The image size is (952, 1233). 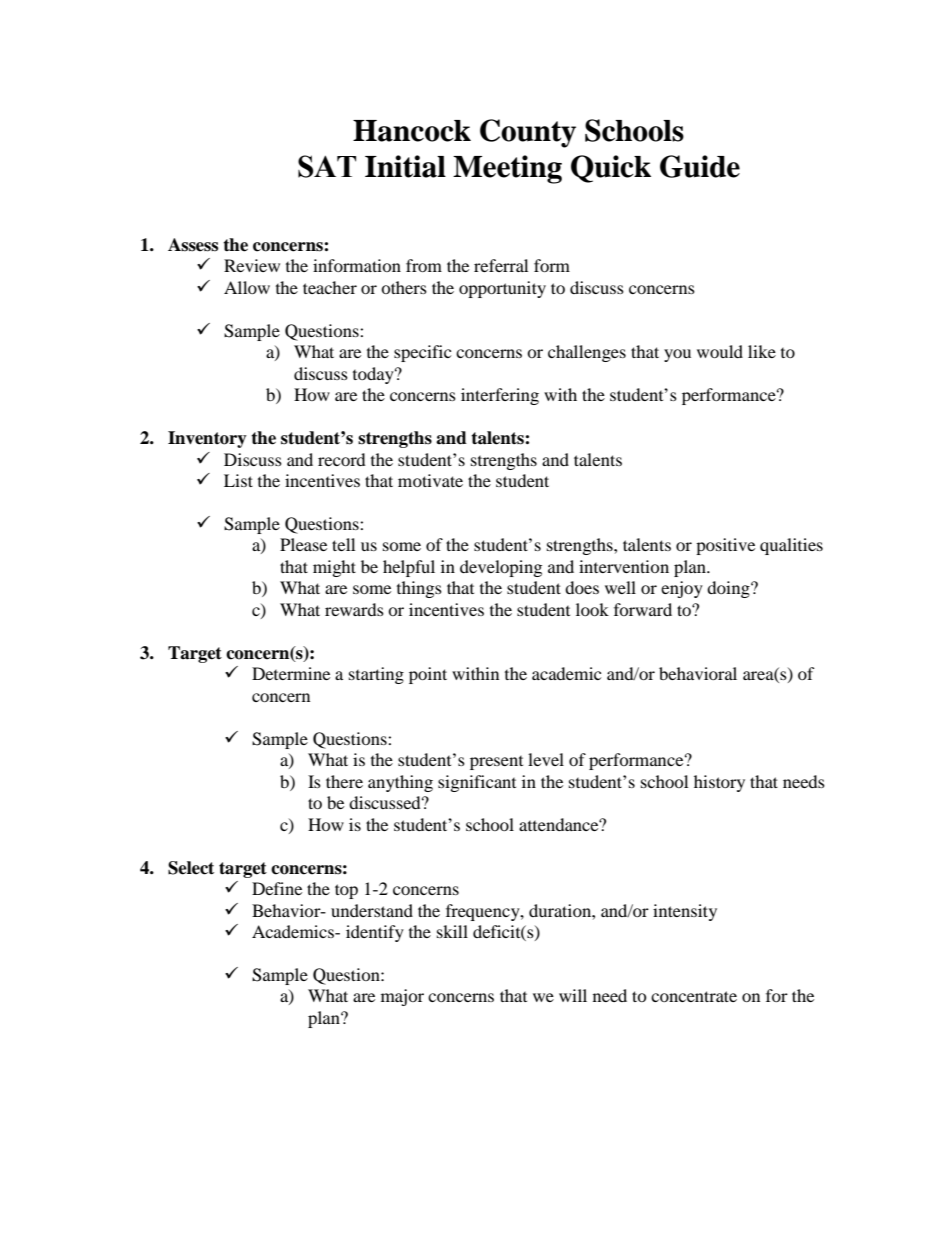 What do you see at coordinates (507, 169) in the screenshot?
I see `Meeting` at bounding box center [507, 169].
